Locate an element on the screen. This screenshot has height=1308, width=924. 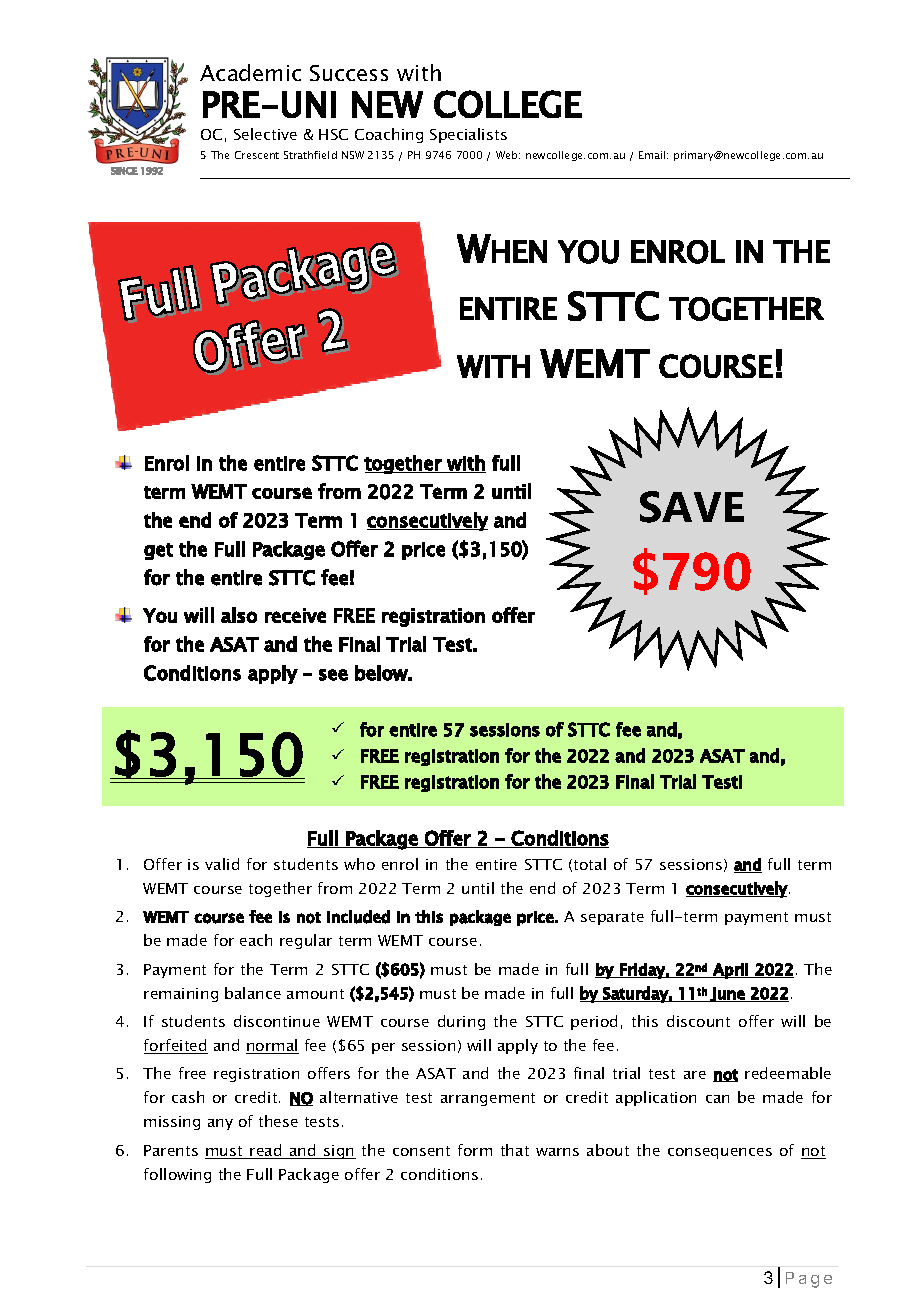
form is located at coordinates (475, 1150).
